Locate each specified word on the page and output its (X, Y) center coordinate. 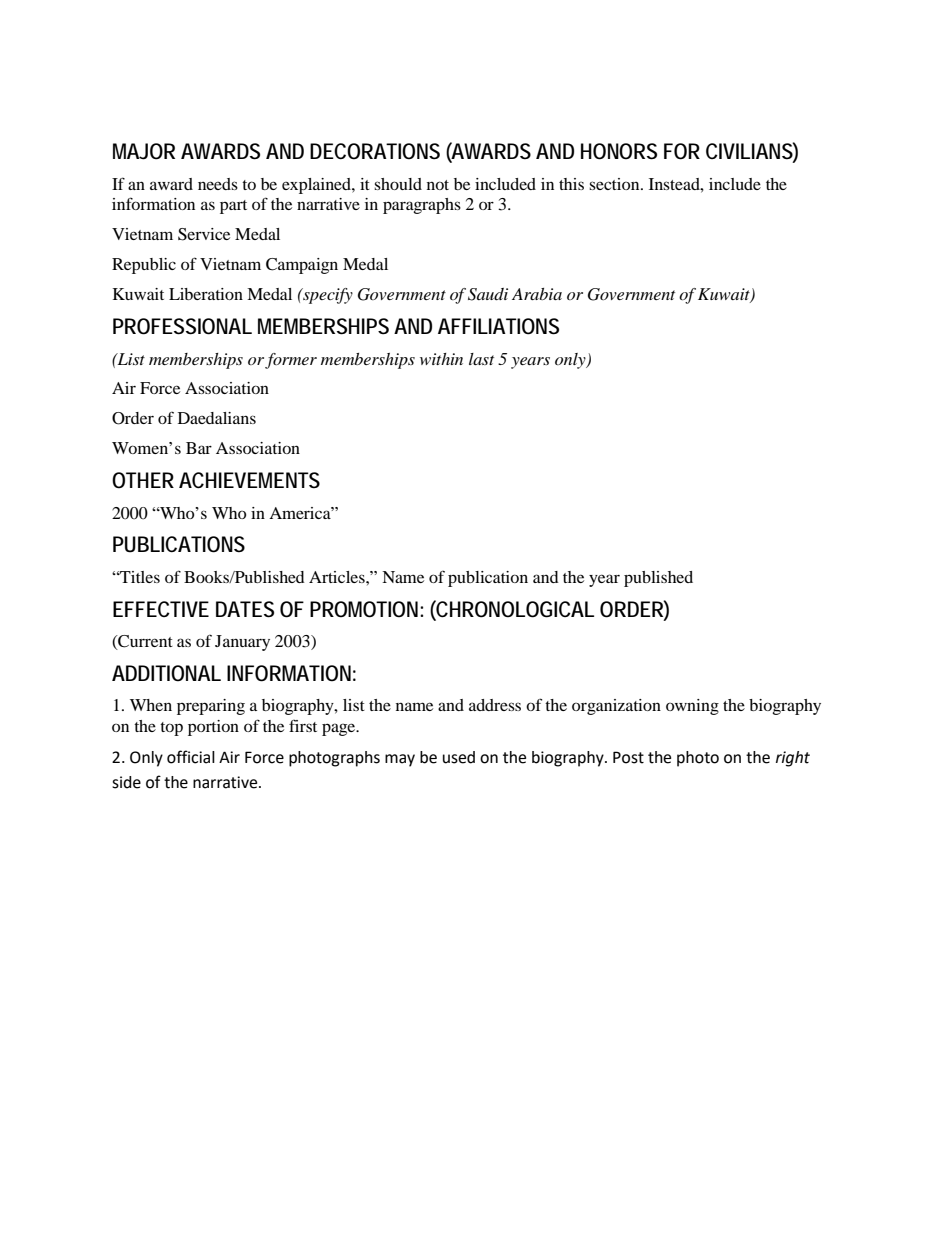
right (793, 759)
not (438, 185)
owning (692, 707)
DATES (245, 609)
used (459, 757)
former (291, 361)
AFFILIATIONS (498, 326)
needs (218, 184)
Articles (338, 577)
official (191, 757)
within (441, 359)
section (615, 184)
